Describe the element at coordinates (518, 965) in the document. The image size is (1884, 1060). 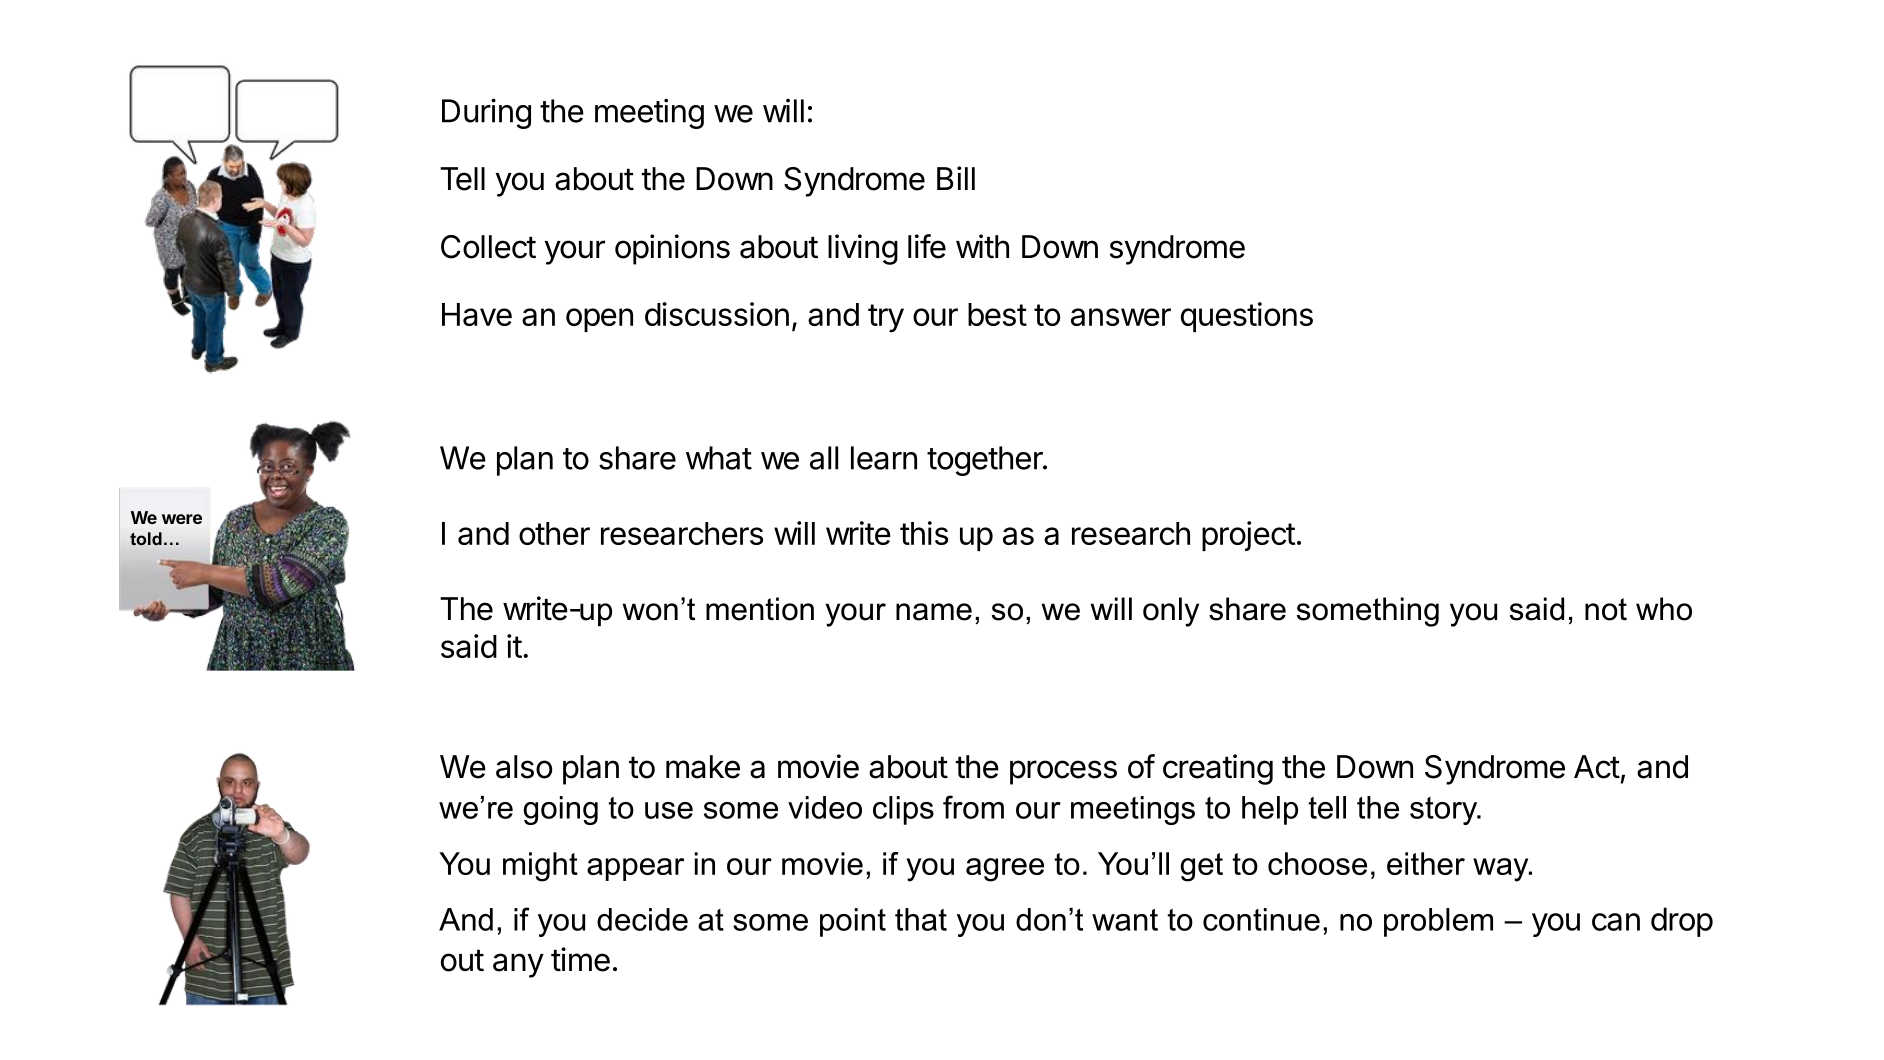
I see `any` at that location.
